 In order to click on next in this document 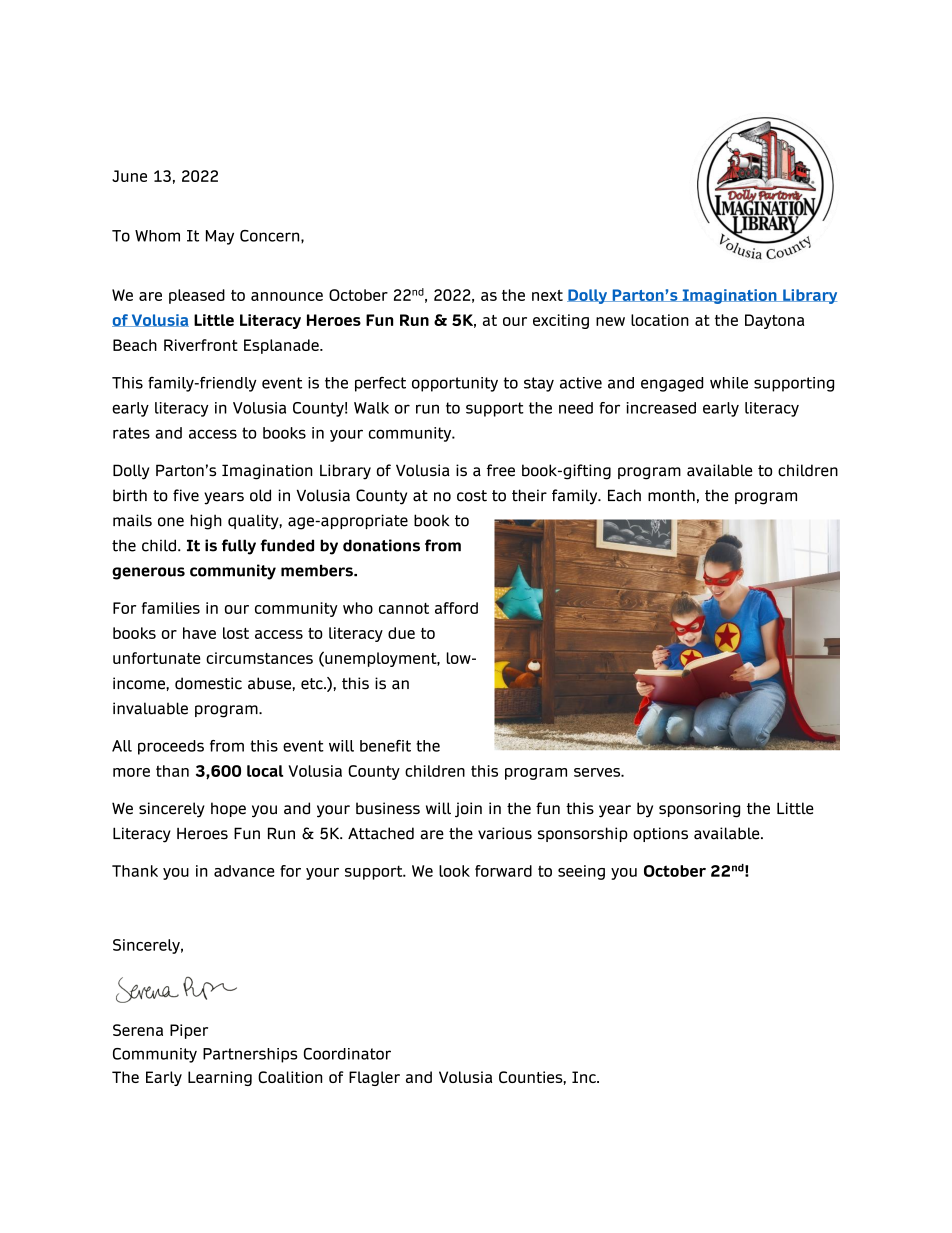, I will do `click(547, 295)`.
